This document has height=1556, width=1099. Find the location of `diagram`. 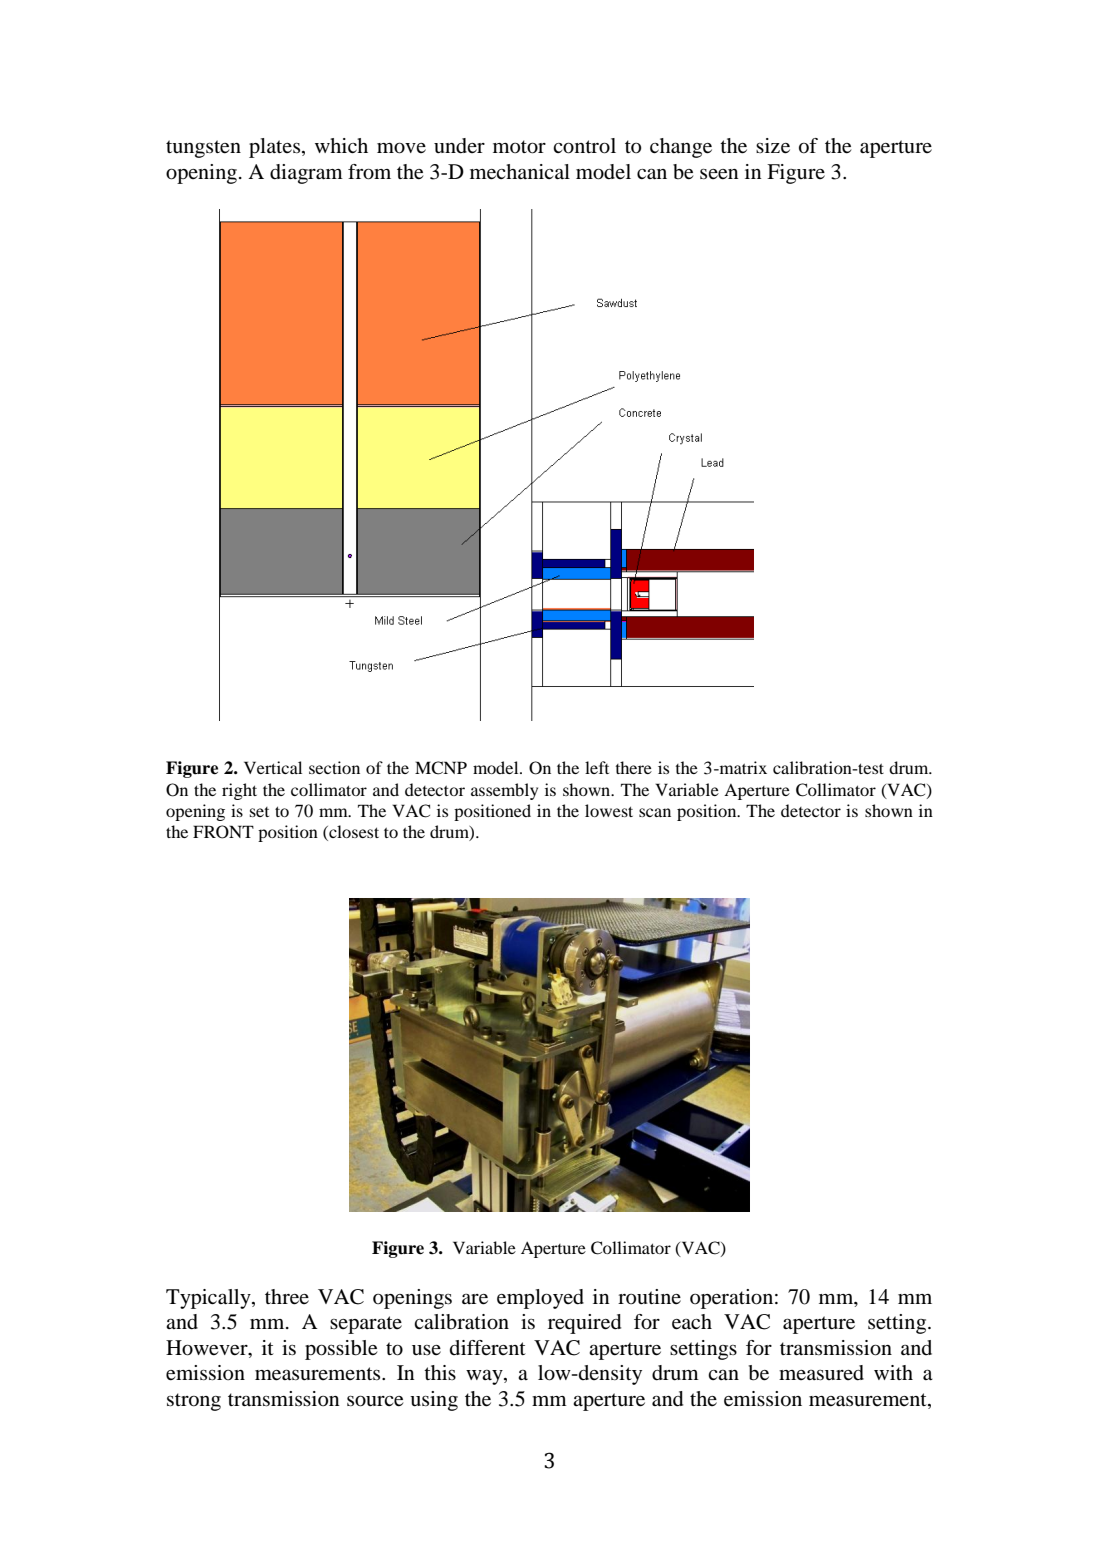

diagram is located at coordinates (306, 174).
